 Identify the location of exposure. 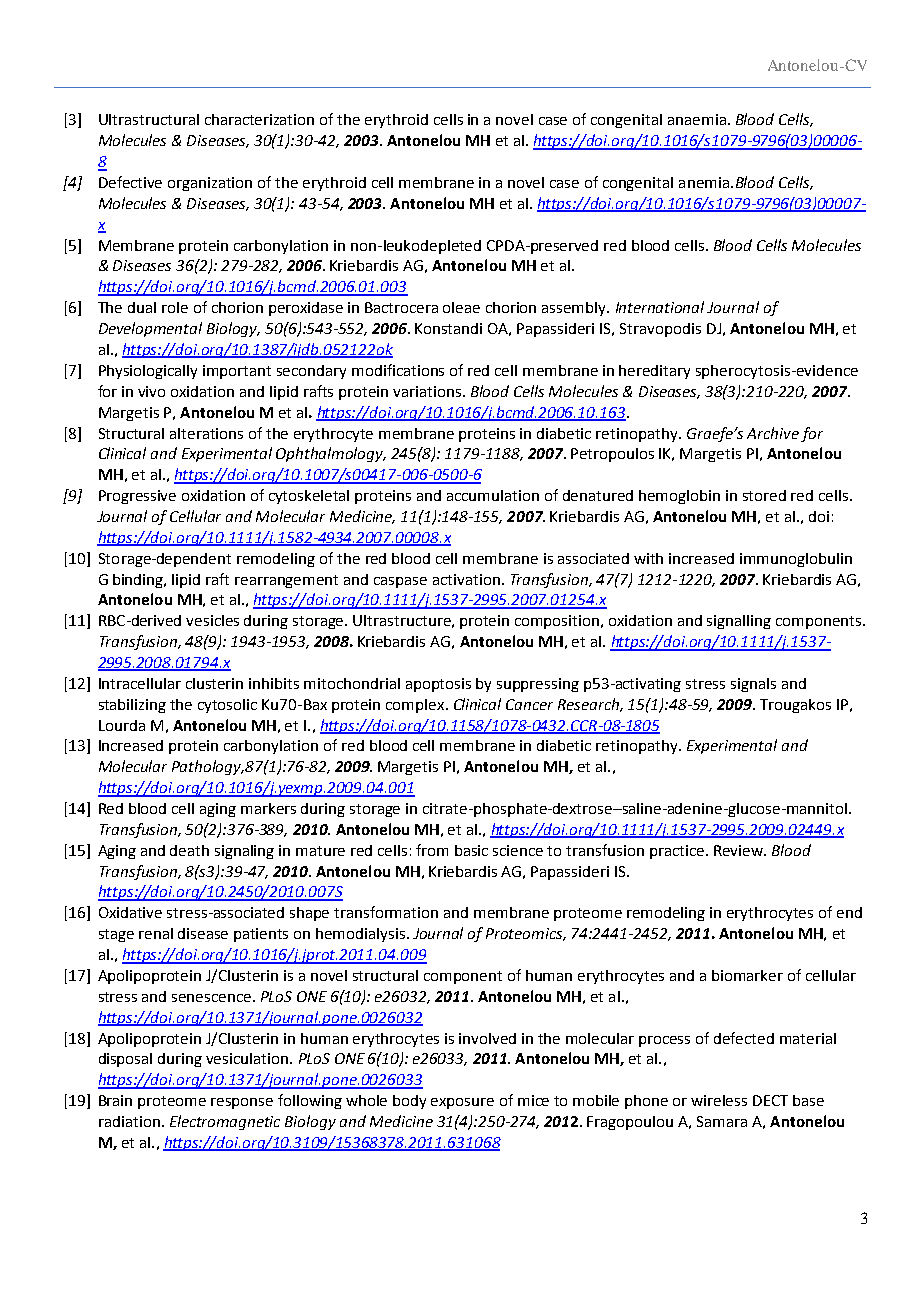
(462, 1103).
